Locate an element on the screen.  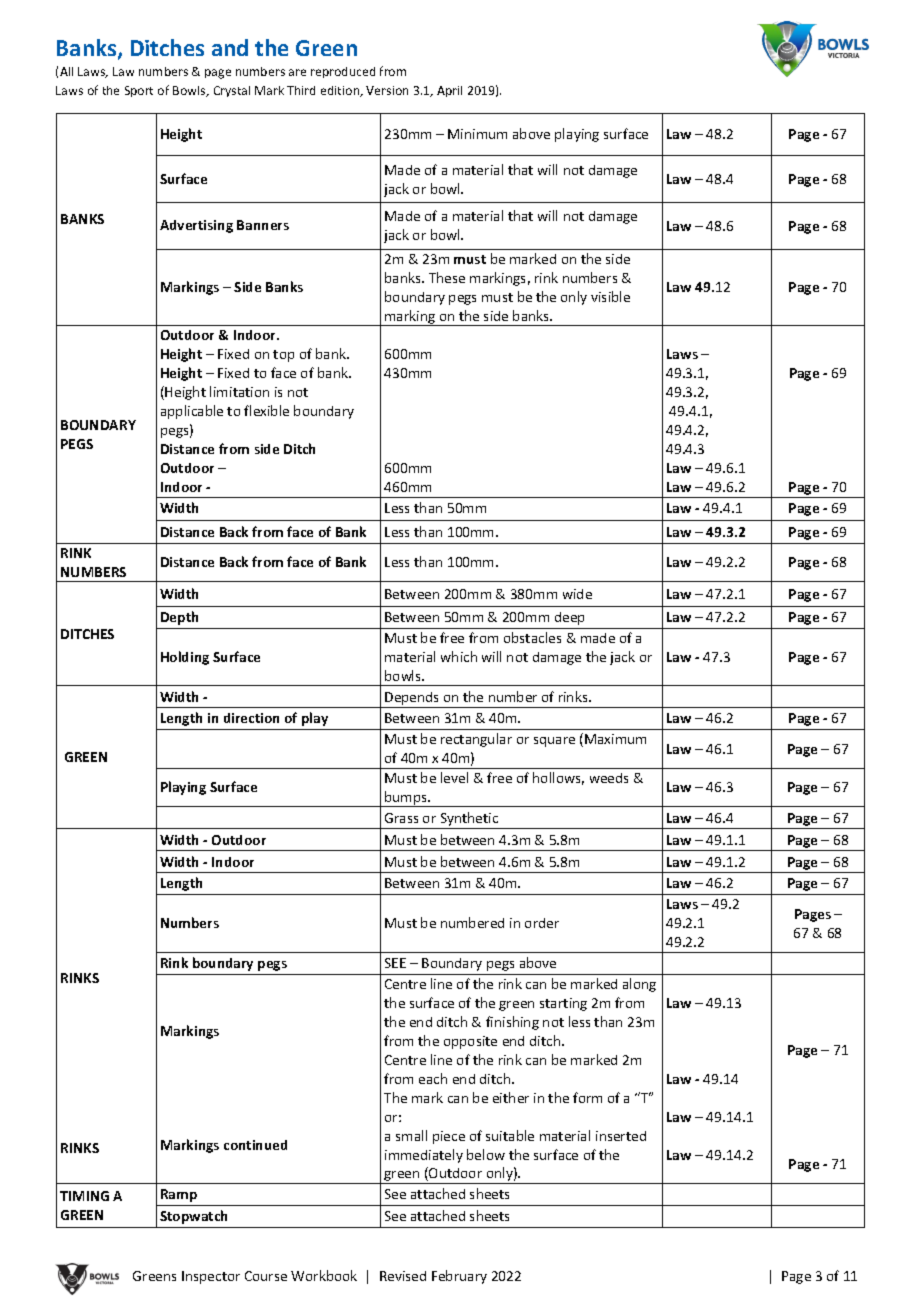
starting is located at coordinates (563, 1004).
